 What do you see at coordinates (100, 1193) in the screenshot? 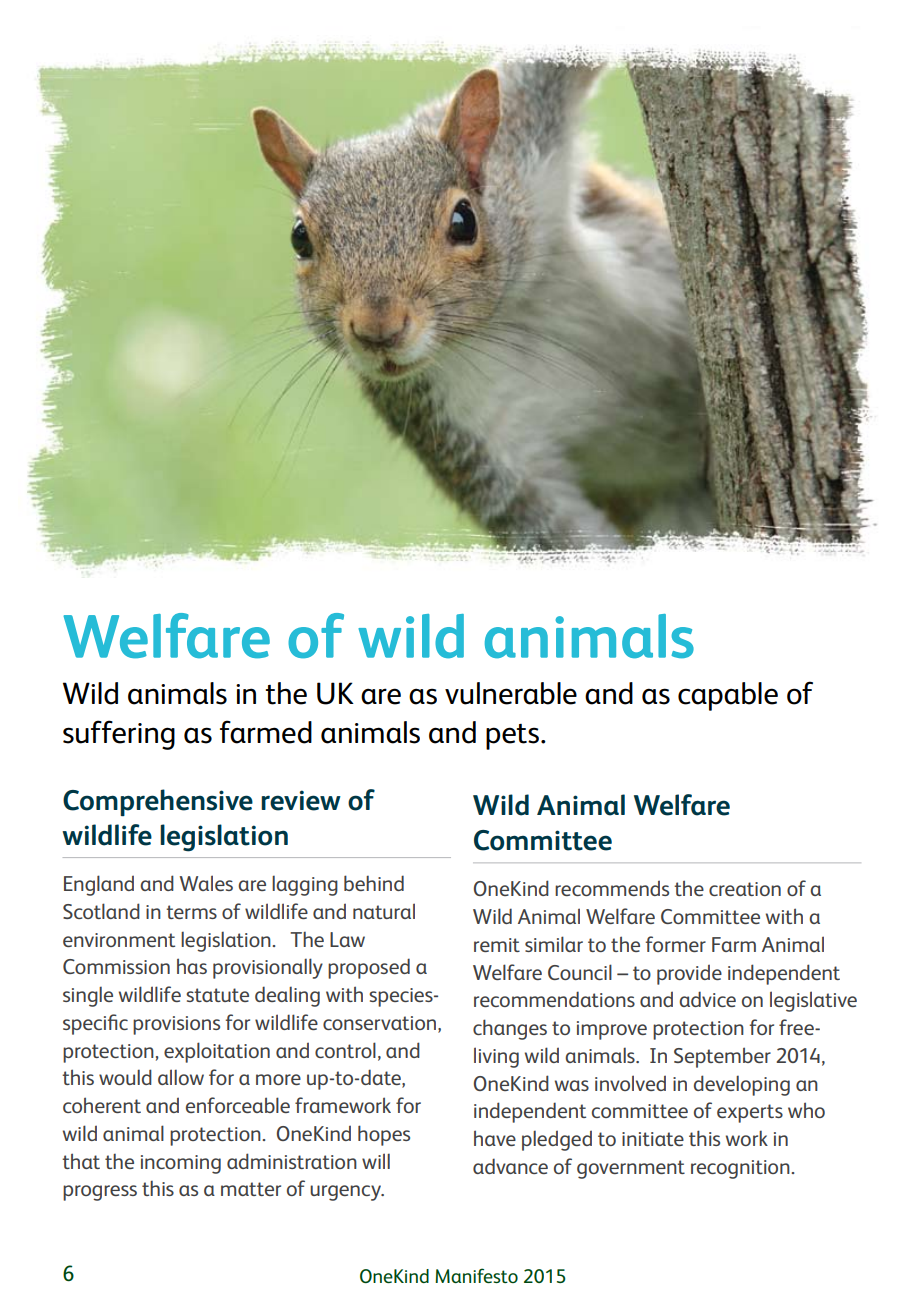
I see `progress` at bounding box center [100, 1193].
